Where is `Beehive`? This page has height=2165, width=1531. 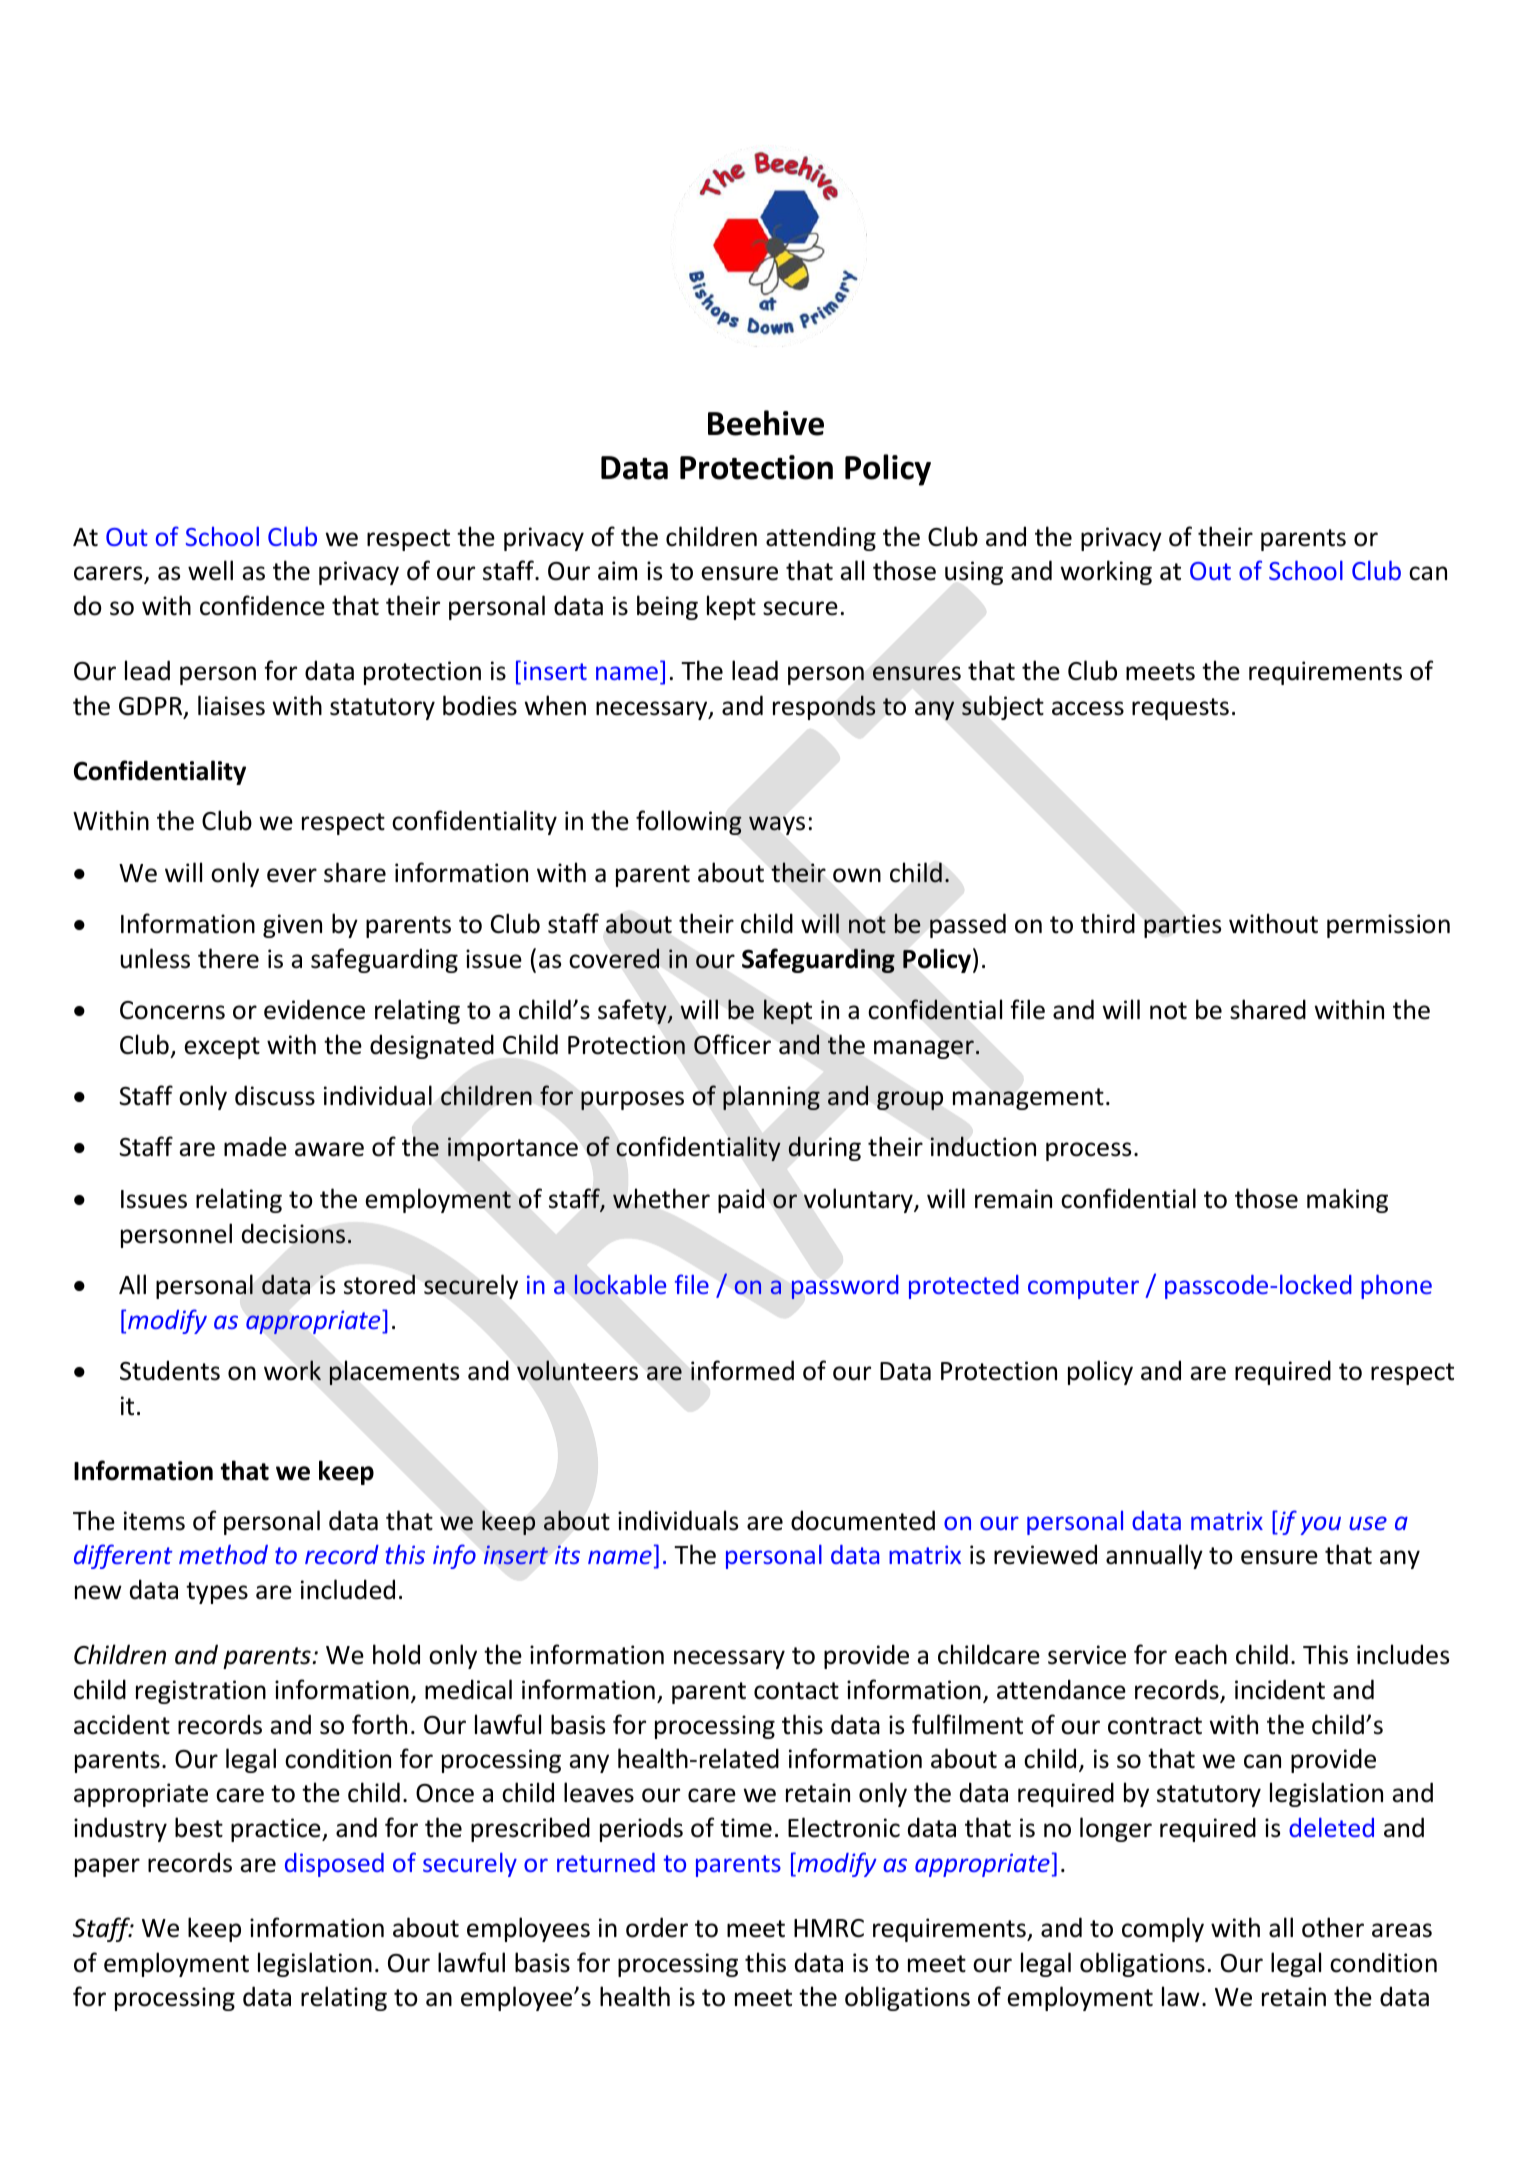 Beehive is located at coordinates (766, 423).
